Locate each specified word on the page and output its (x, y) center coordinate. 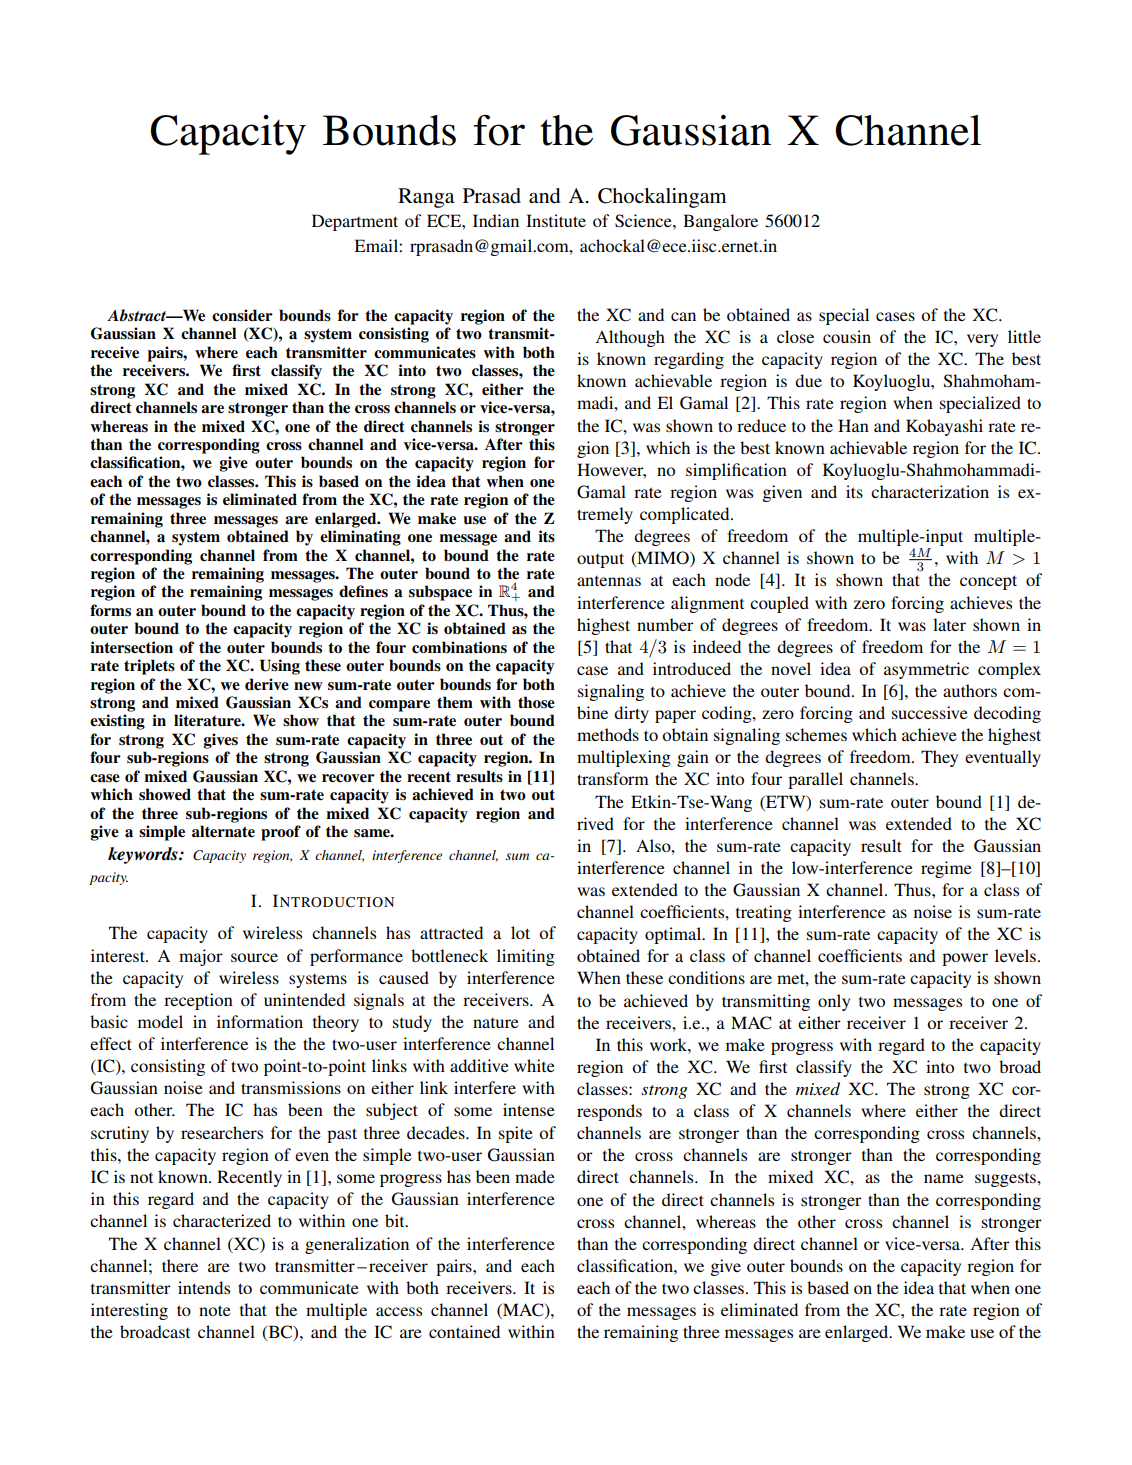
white (534, 1065)
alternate (223, 831)
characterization (930, 491)
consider (242, 315)
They (939, 758)
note (215, 1310)
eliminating (360, 538)
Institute (556, 220)
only (834, 1002)
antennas (609, 581)
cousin (847, 336)
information (260, 1021)
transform (613, 778)
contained (464, 1331)
